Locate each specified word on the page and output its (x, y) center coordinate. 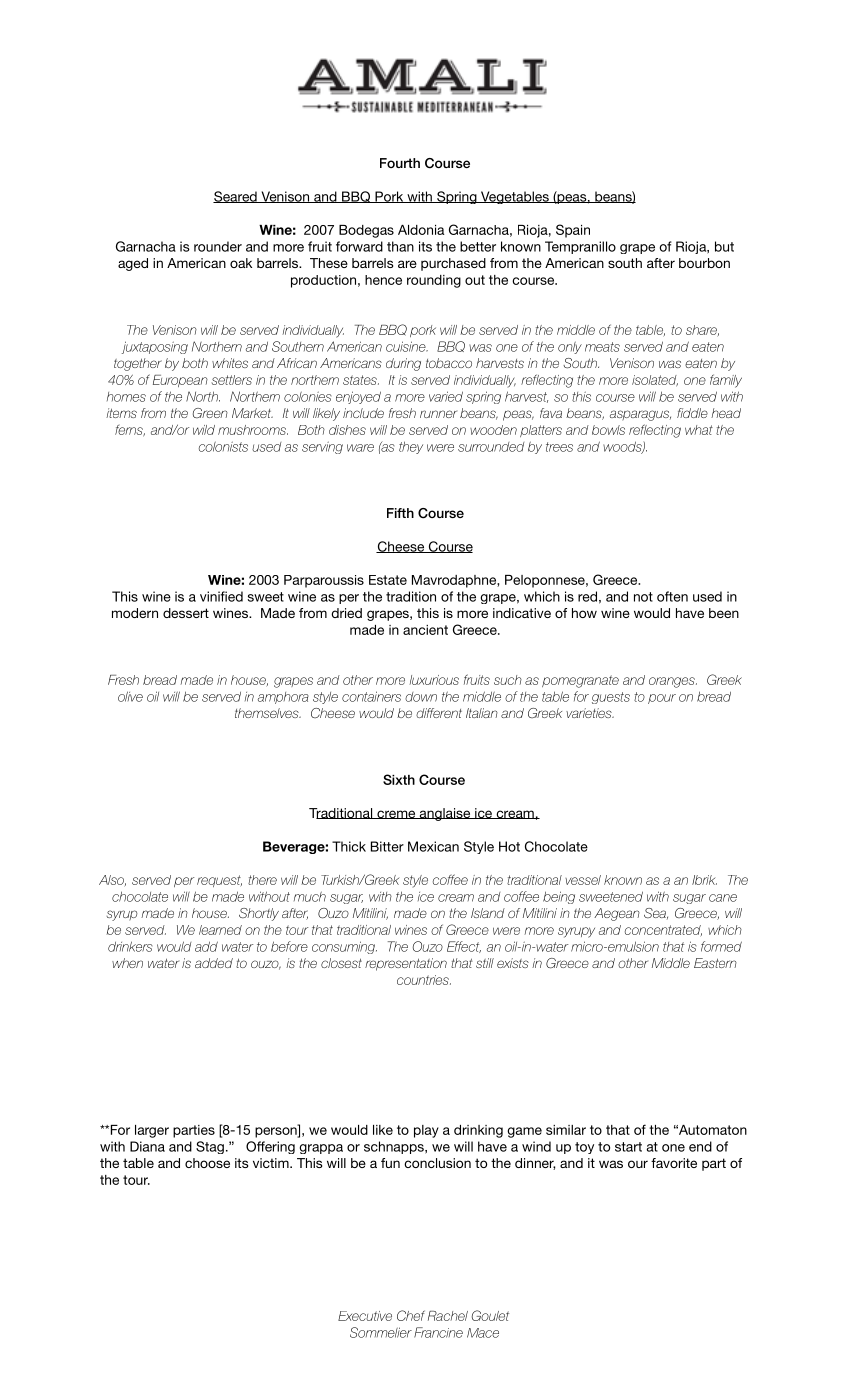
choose (207, 1163)
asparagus (640, 415)
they (411, 447)
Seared (236, 197)
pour (662, 699)
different (439, 713)
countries (424, 980)
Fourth (400, 163)
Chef (411, 1315)
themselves (268, 713)
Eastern (715, 963)
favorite (674, 1163)
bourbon (704, 263)
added (214, 963)
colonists (223, 446)
